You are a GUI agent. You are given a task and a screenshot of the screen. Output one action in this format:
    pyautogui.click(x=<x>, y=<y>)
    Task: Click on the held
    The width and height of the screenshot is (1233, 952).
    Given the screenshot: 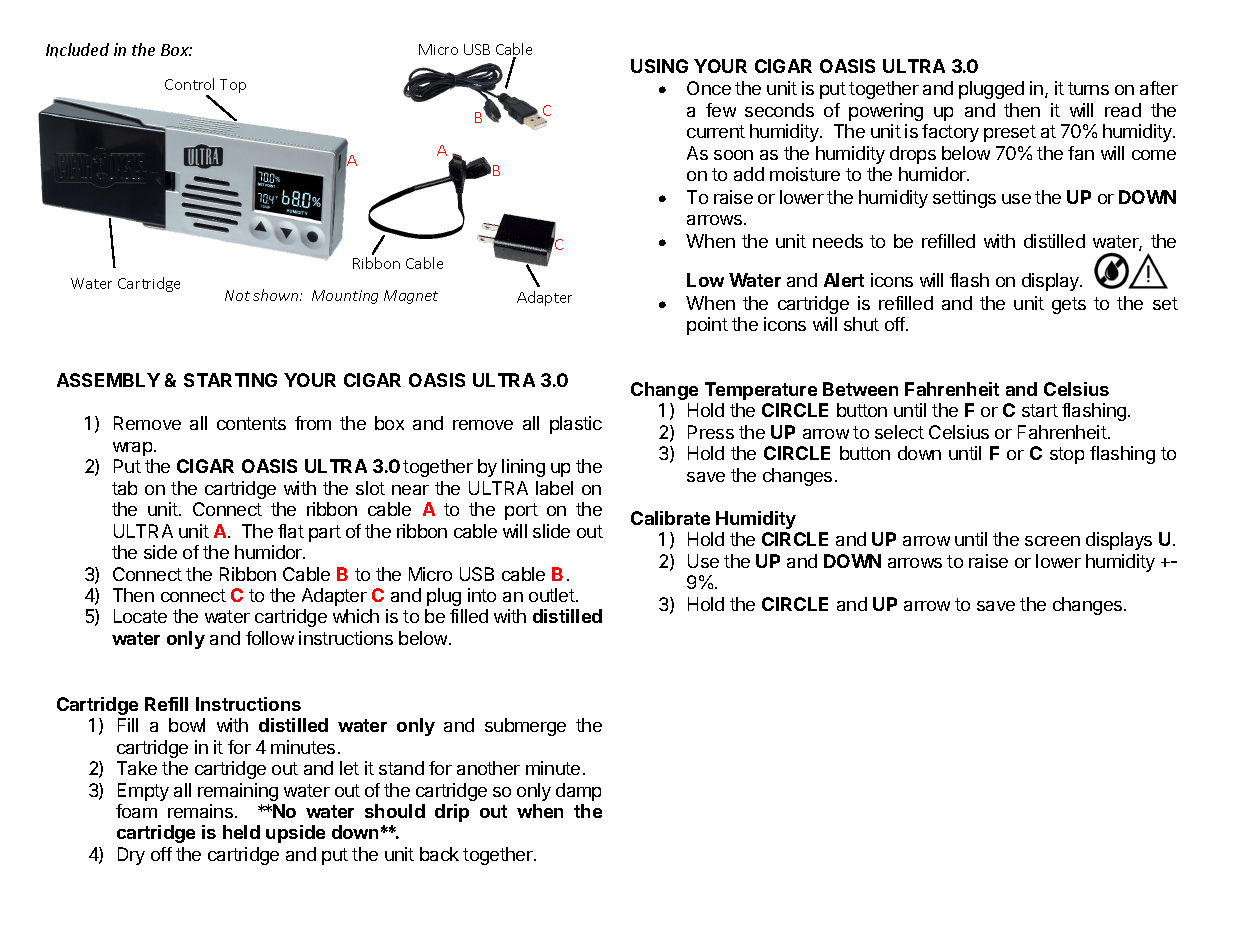 What is the action you would take?
    pyautogui.click(x=241, y=832)
